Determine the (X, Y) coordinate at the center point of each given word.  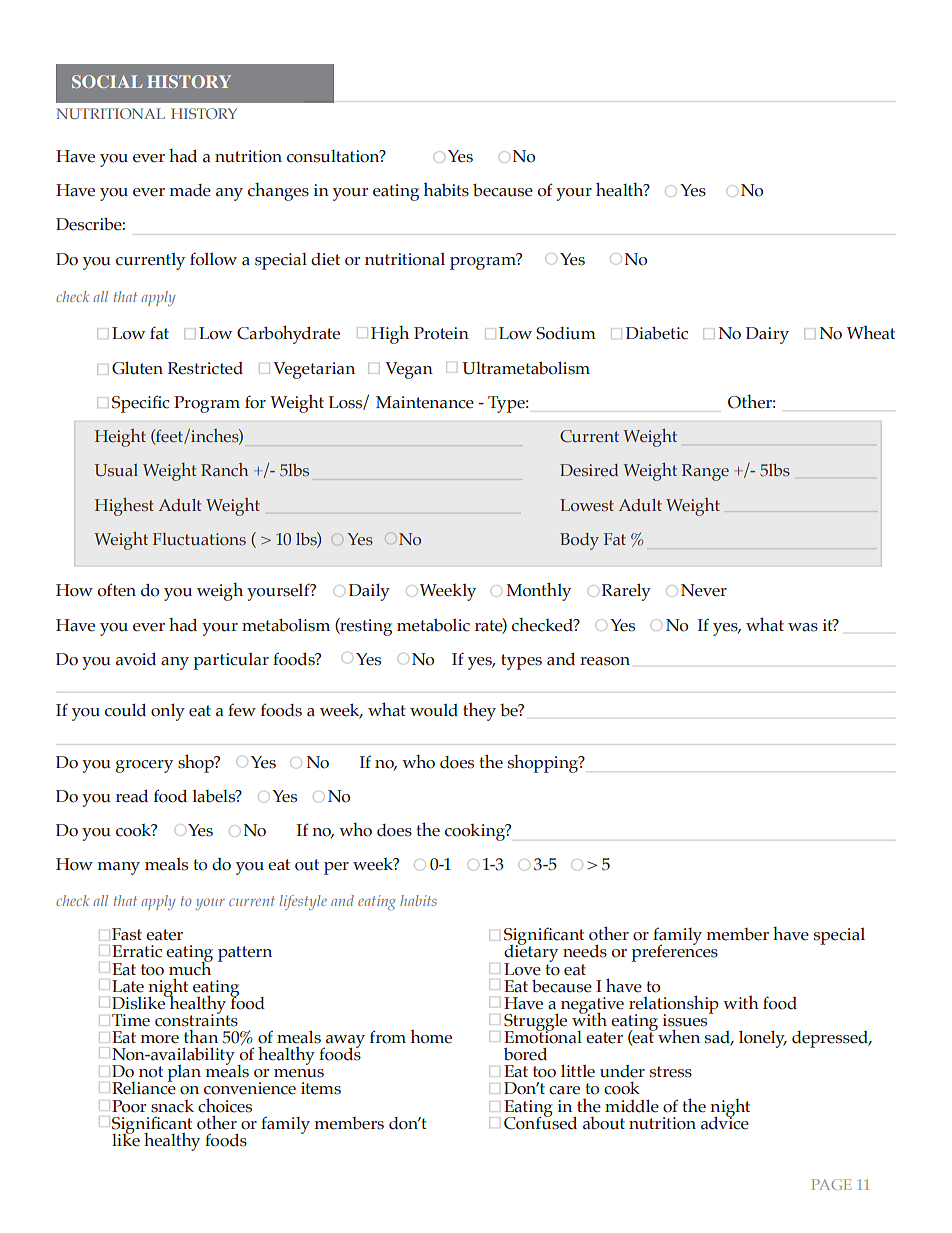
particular (231, 661)
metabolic (433, 625)
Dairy (767, 335)
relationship (674, 1005)
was (803, 627)
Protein (441, 333)
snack (172, 1106)
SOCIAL (107, 81)
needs (585, 951)
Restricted (205, 368)
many (119, 868)
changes (278, 192)
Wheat (871, 333)
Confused (540, 1122)
